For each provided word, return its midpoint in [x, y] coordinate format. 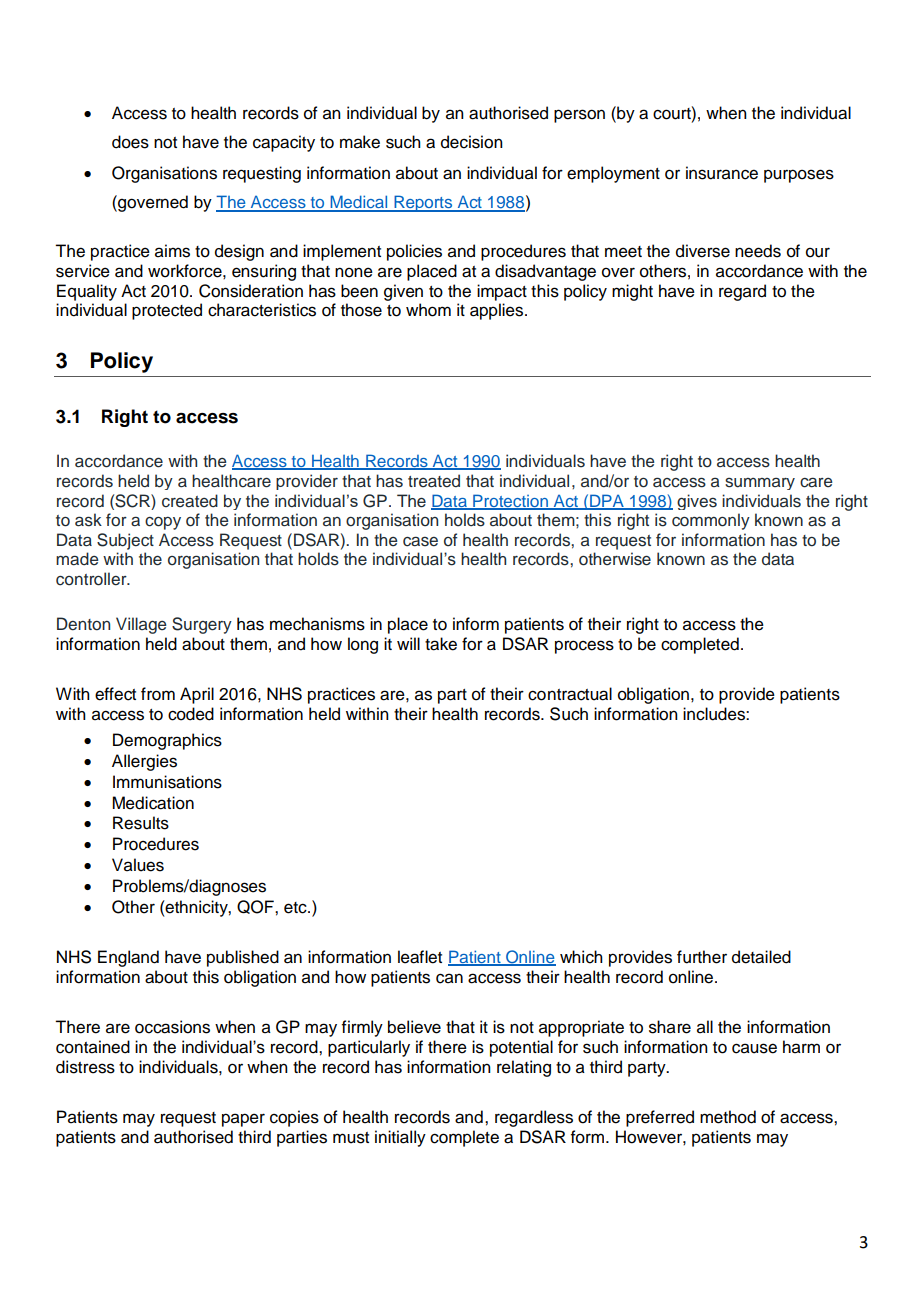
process [584, 647]
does [130, 142]
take [441, 644]
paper [243, 1120]
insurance [722, 173]
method [728, 1117]
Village [141, 625]
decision [472, 142]
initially [400, 1138]
